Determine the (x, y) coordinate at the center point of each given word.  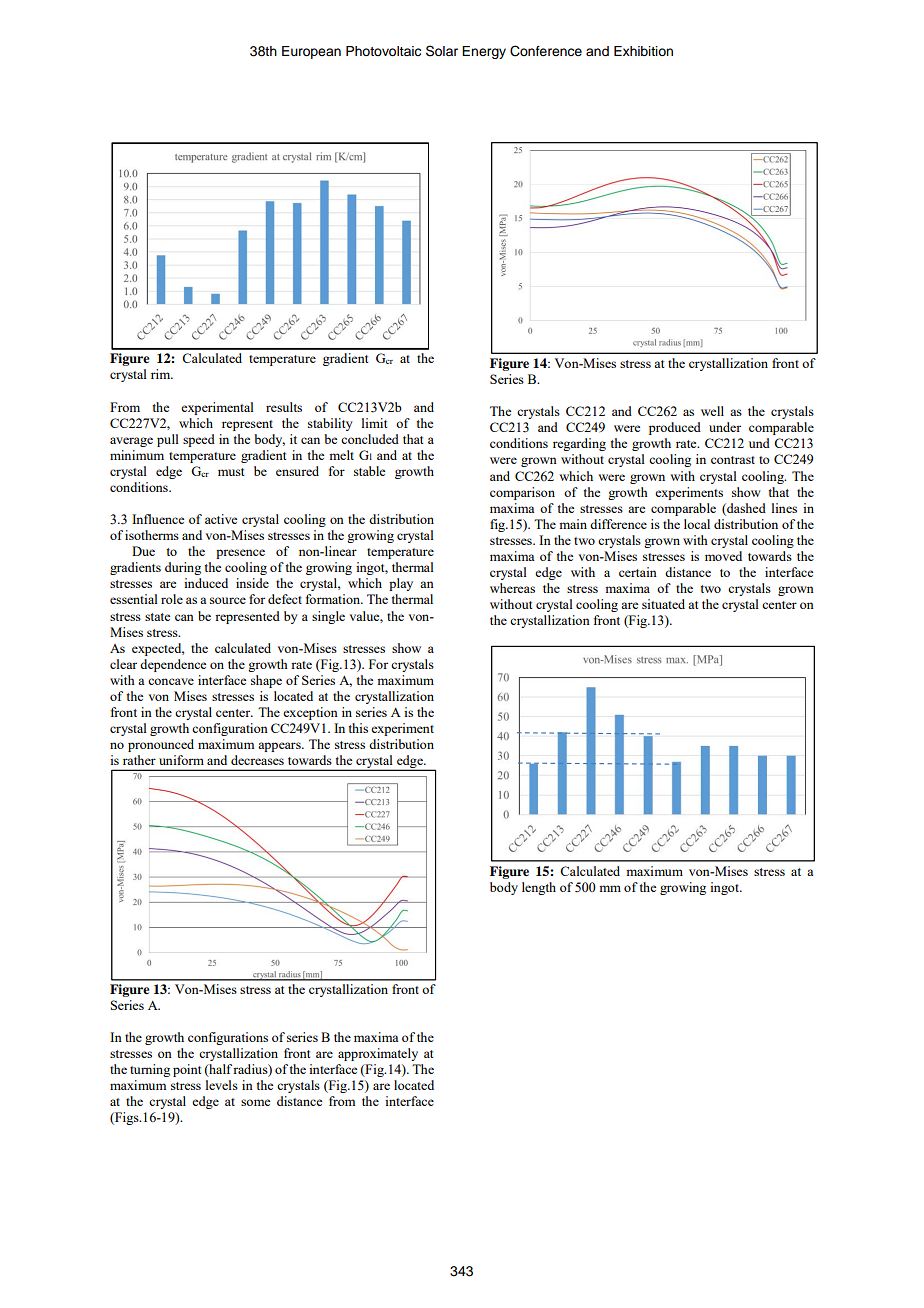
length (539, 888)
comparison (522, 493)
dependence (173, 665)
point (187, 1070)
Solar (442, 51)
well (712, 411)
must (231, 472)
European (311, 52)
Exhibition (643, 51)
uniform (181, 760)
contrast (733, 460)
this (358, 728)
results (284, 407)
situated (663, 604)
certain (638, 572)
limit (374, 423)
